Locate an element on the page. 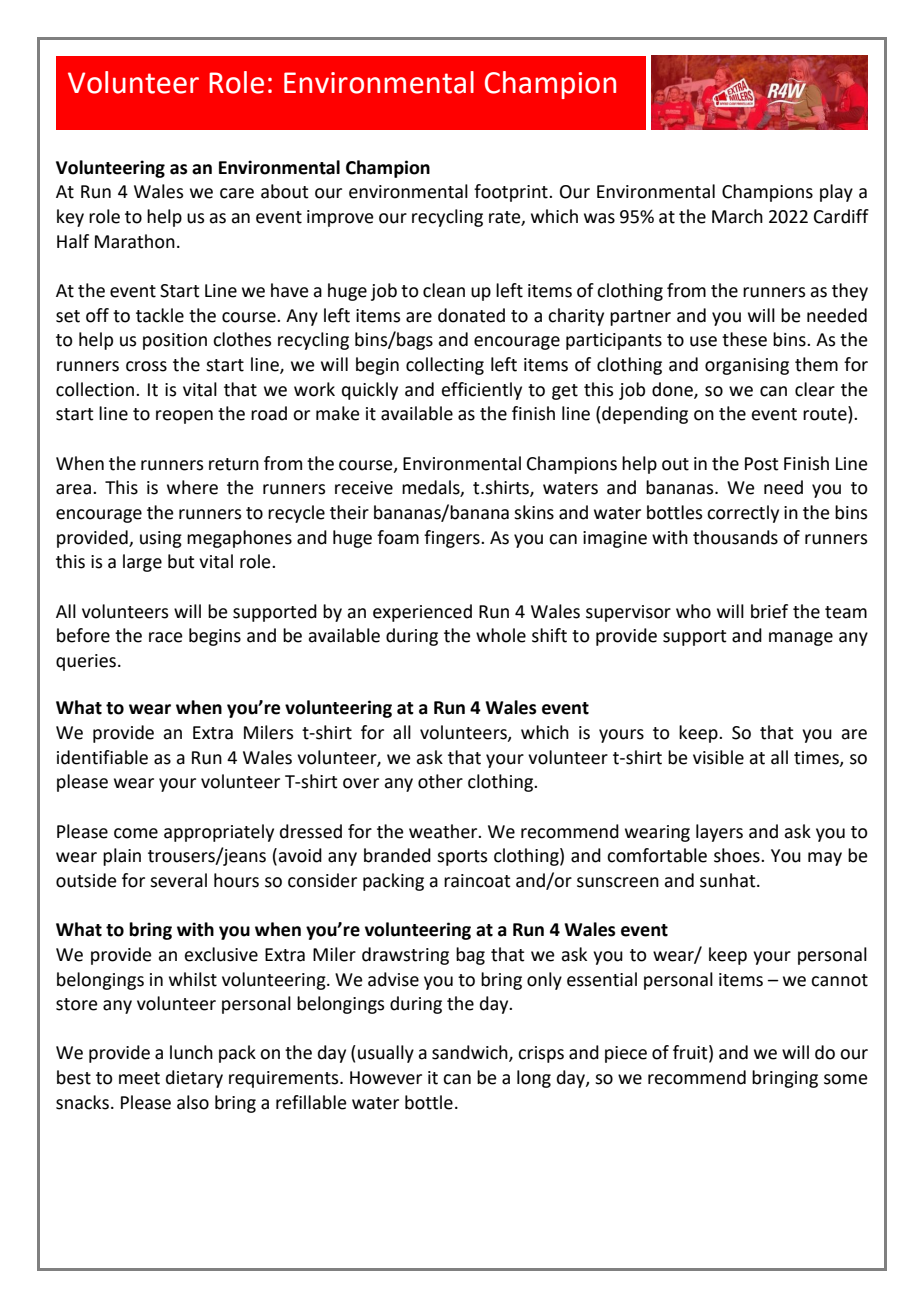  meet is located at coordinates (139, 1078).
